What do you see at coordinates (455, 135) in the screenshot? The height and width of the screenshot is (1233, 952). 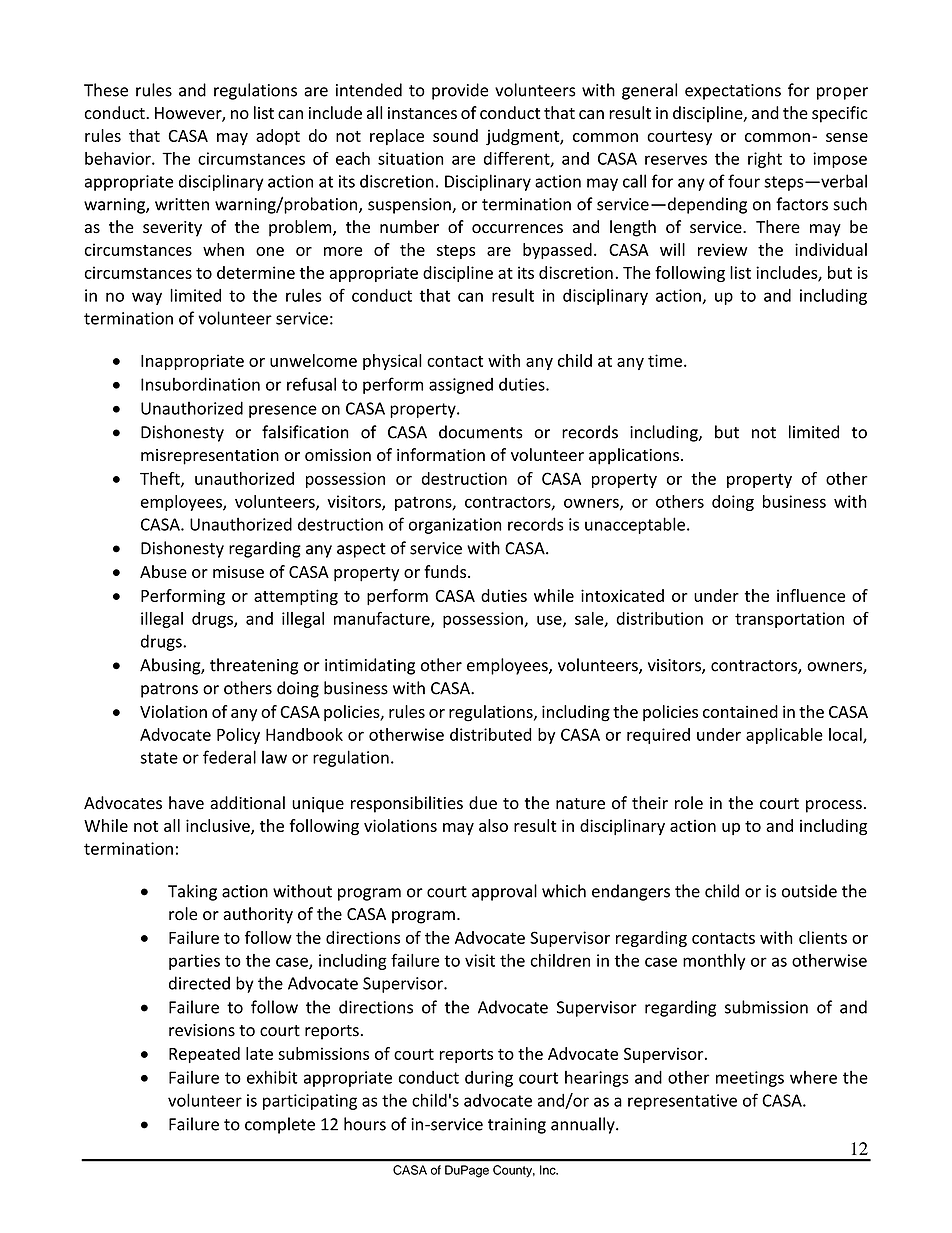 I see `sound` at bounding box center [455, 135].
